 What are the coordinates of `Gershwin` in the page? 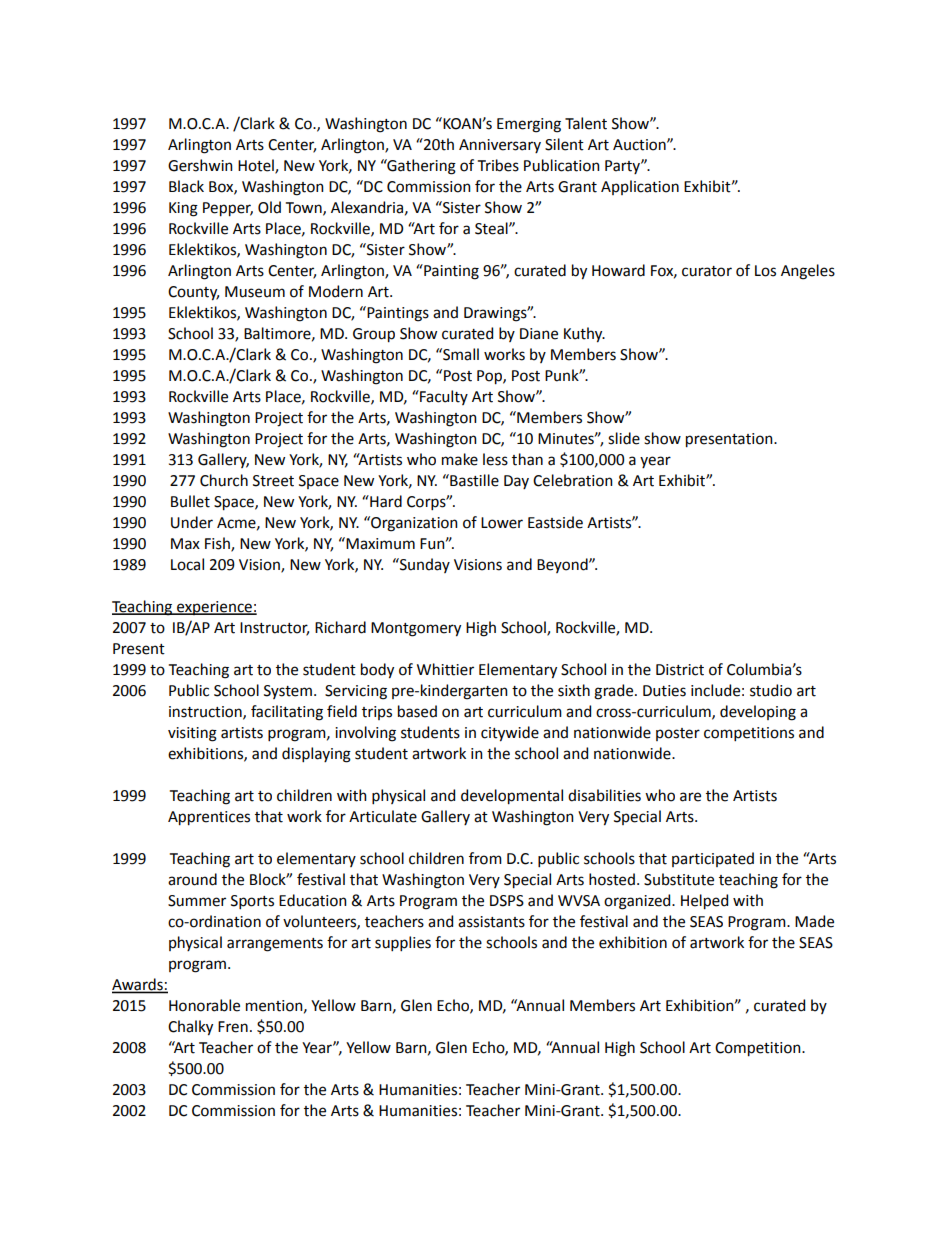 It's located at (200, 165).
